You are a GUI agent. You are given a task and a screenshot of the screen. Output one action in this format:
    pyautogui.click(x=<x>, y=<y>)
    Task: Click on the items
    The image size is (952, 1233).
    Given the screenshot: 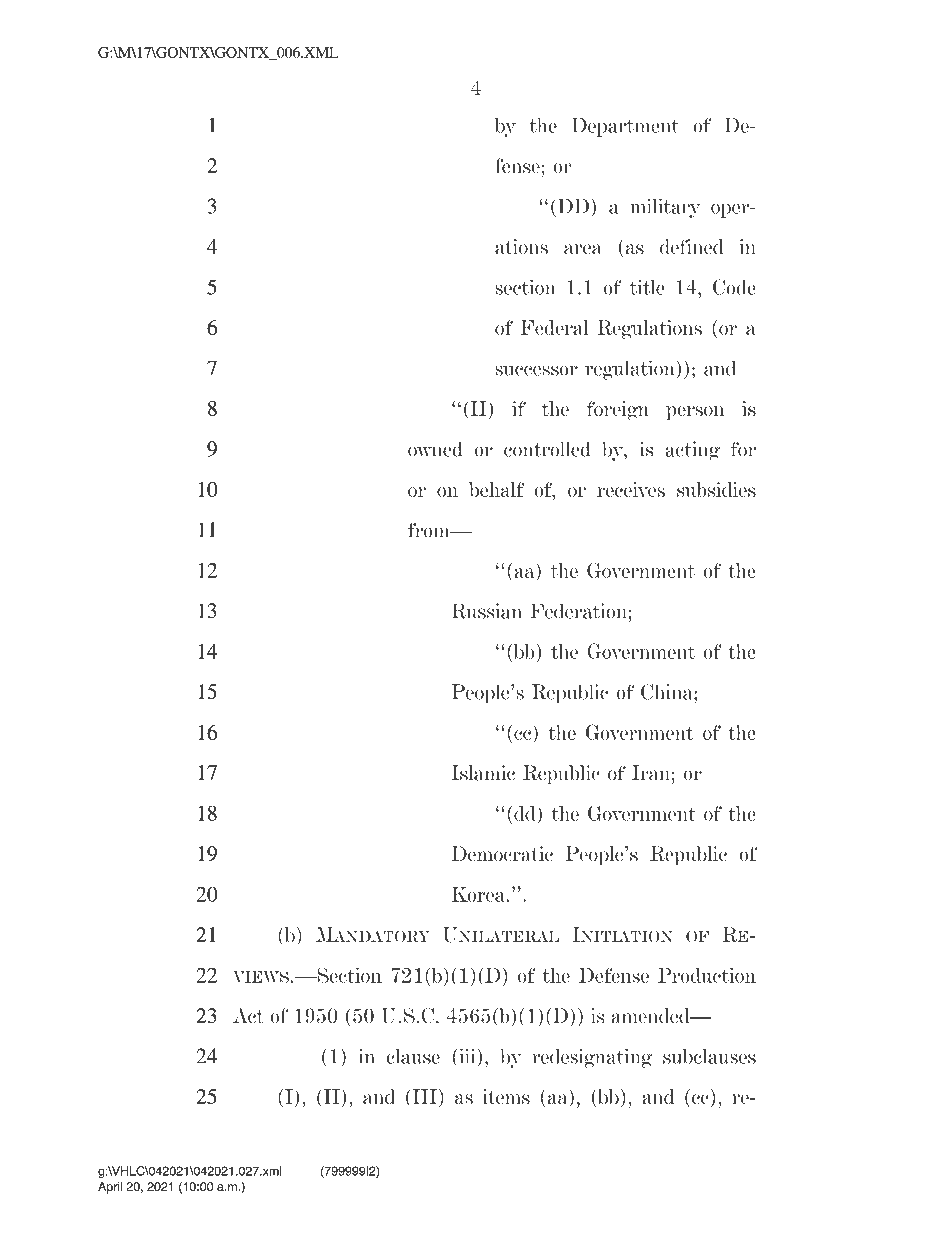 What is the action you would take?
    pyautogui.click(x=506, y=1097)
